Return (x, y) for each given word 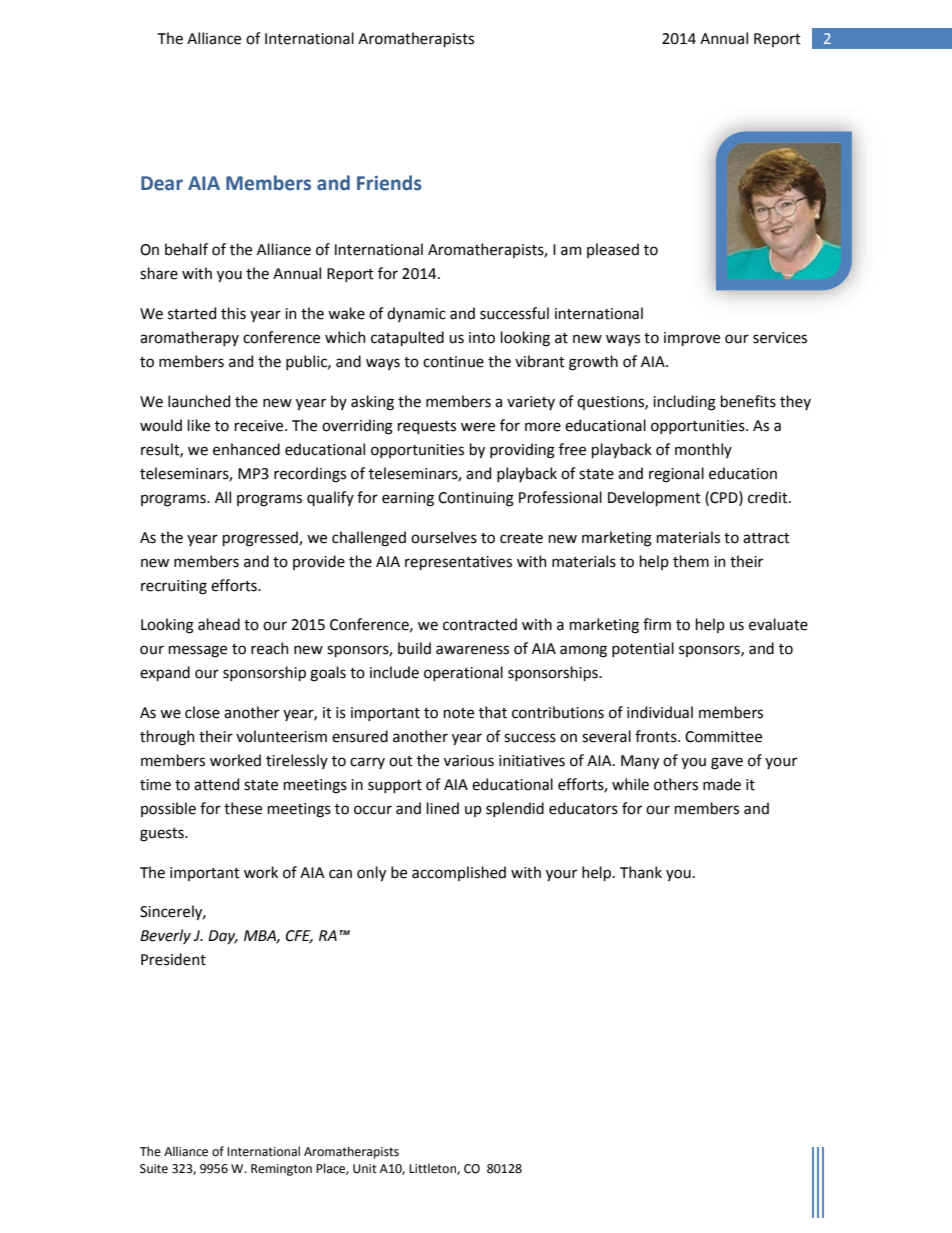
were (478, 427)
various (469, 761)
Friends (389, 183)
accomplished (459, 873)
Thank (641, 872)
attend (216, 784)
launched (199, 401)
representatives (458, 563)
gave (727, 763)
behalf (186, 249)
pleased (613, 250)
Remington (281, 1170)
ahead (219, 624)
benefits (748, 401)
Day (223, 937)
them (691, 561)
